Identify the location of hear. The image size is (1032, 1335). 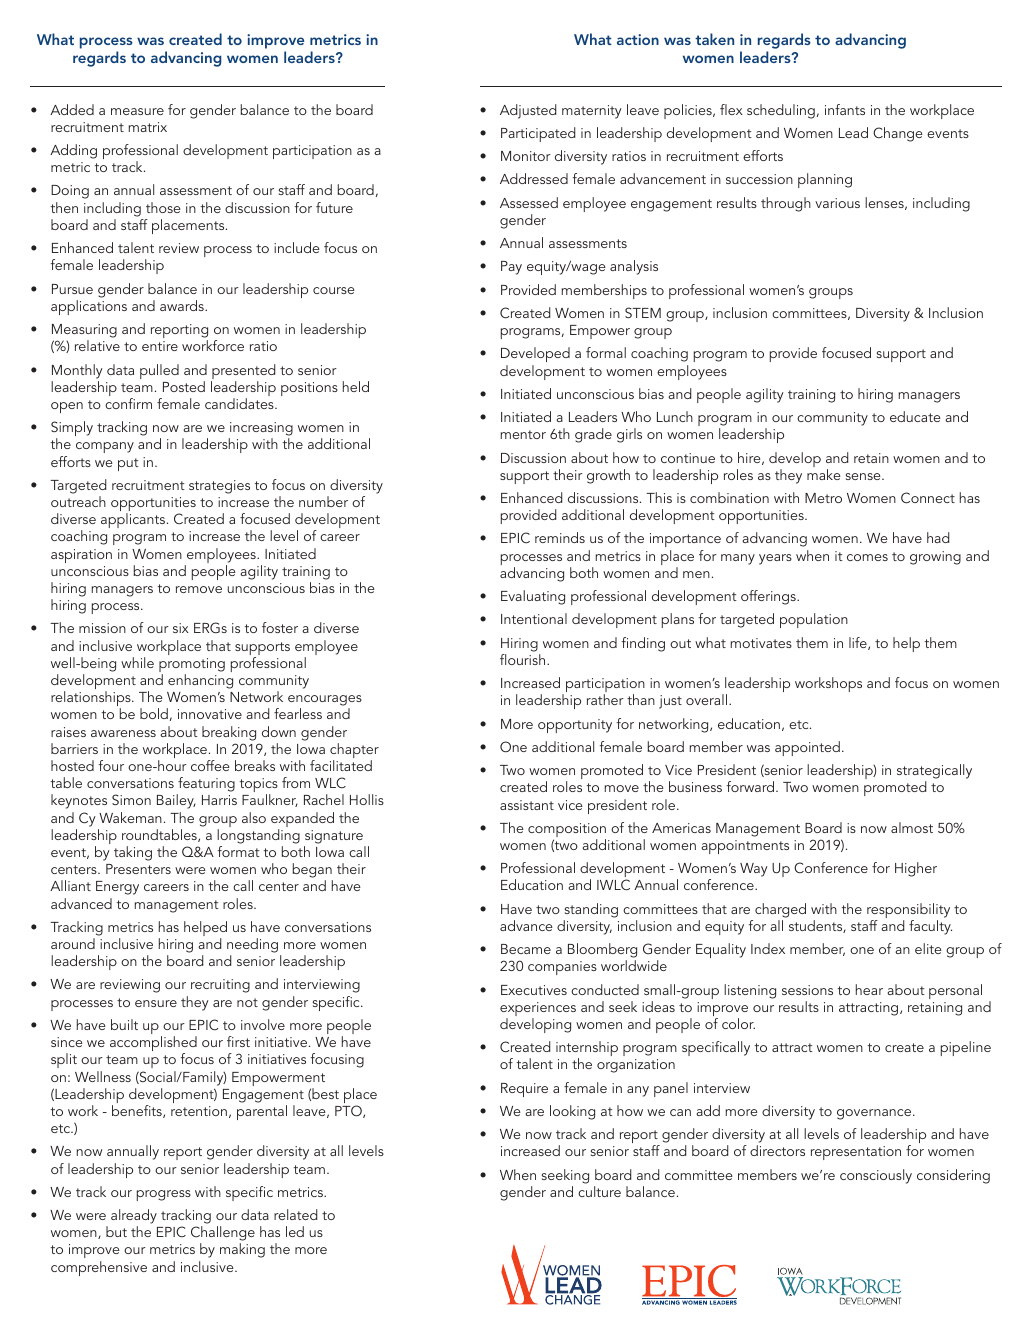
(869, 989).
